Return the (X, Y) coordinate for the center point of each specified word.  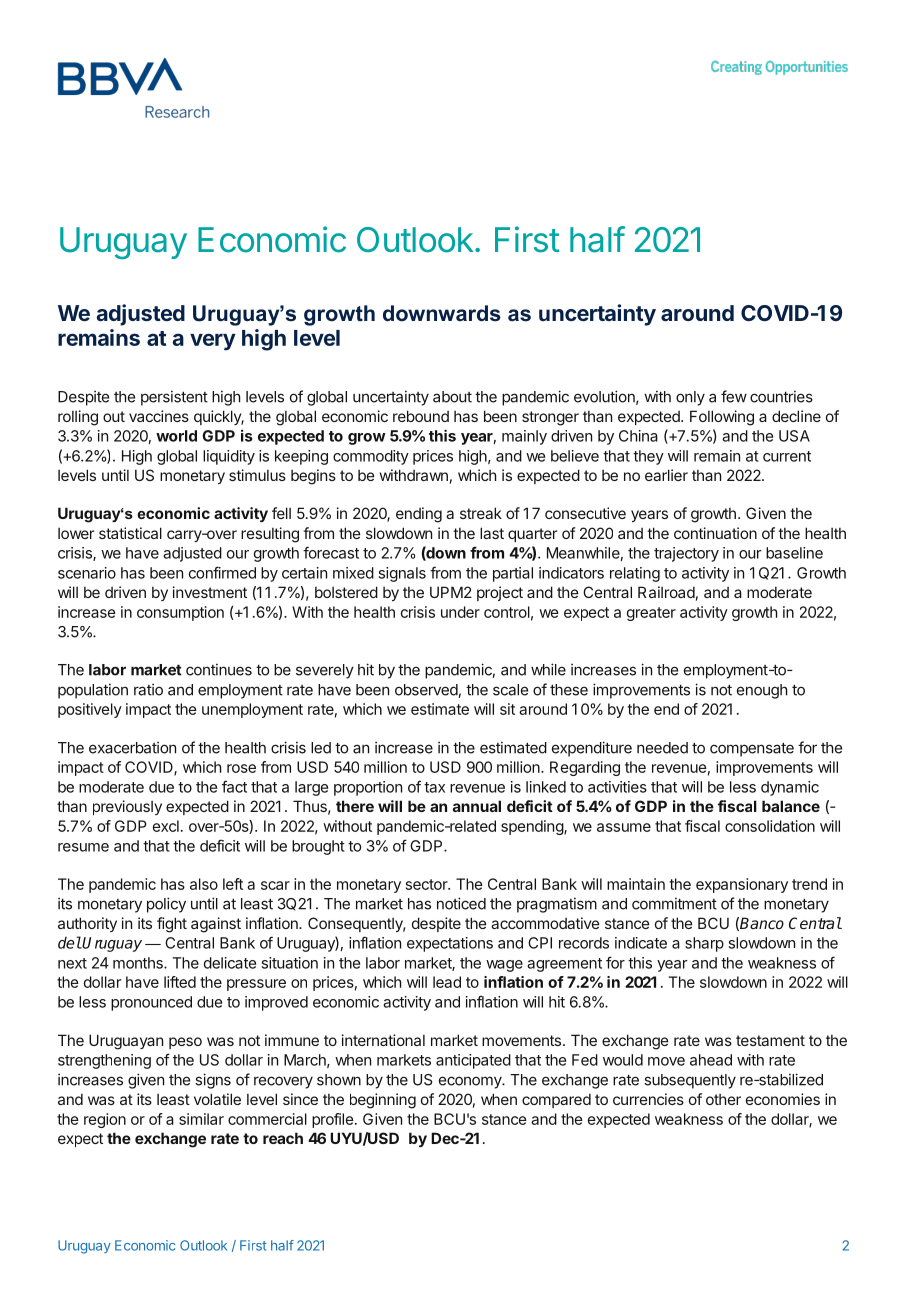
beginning (383, 1101)
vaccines (159, 416)
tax (434, 787)
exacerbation (132, 747)
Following (722, 418)
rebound (421, 416)
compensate (752, 750)
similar (201, 1119)
